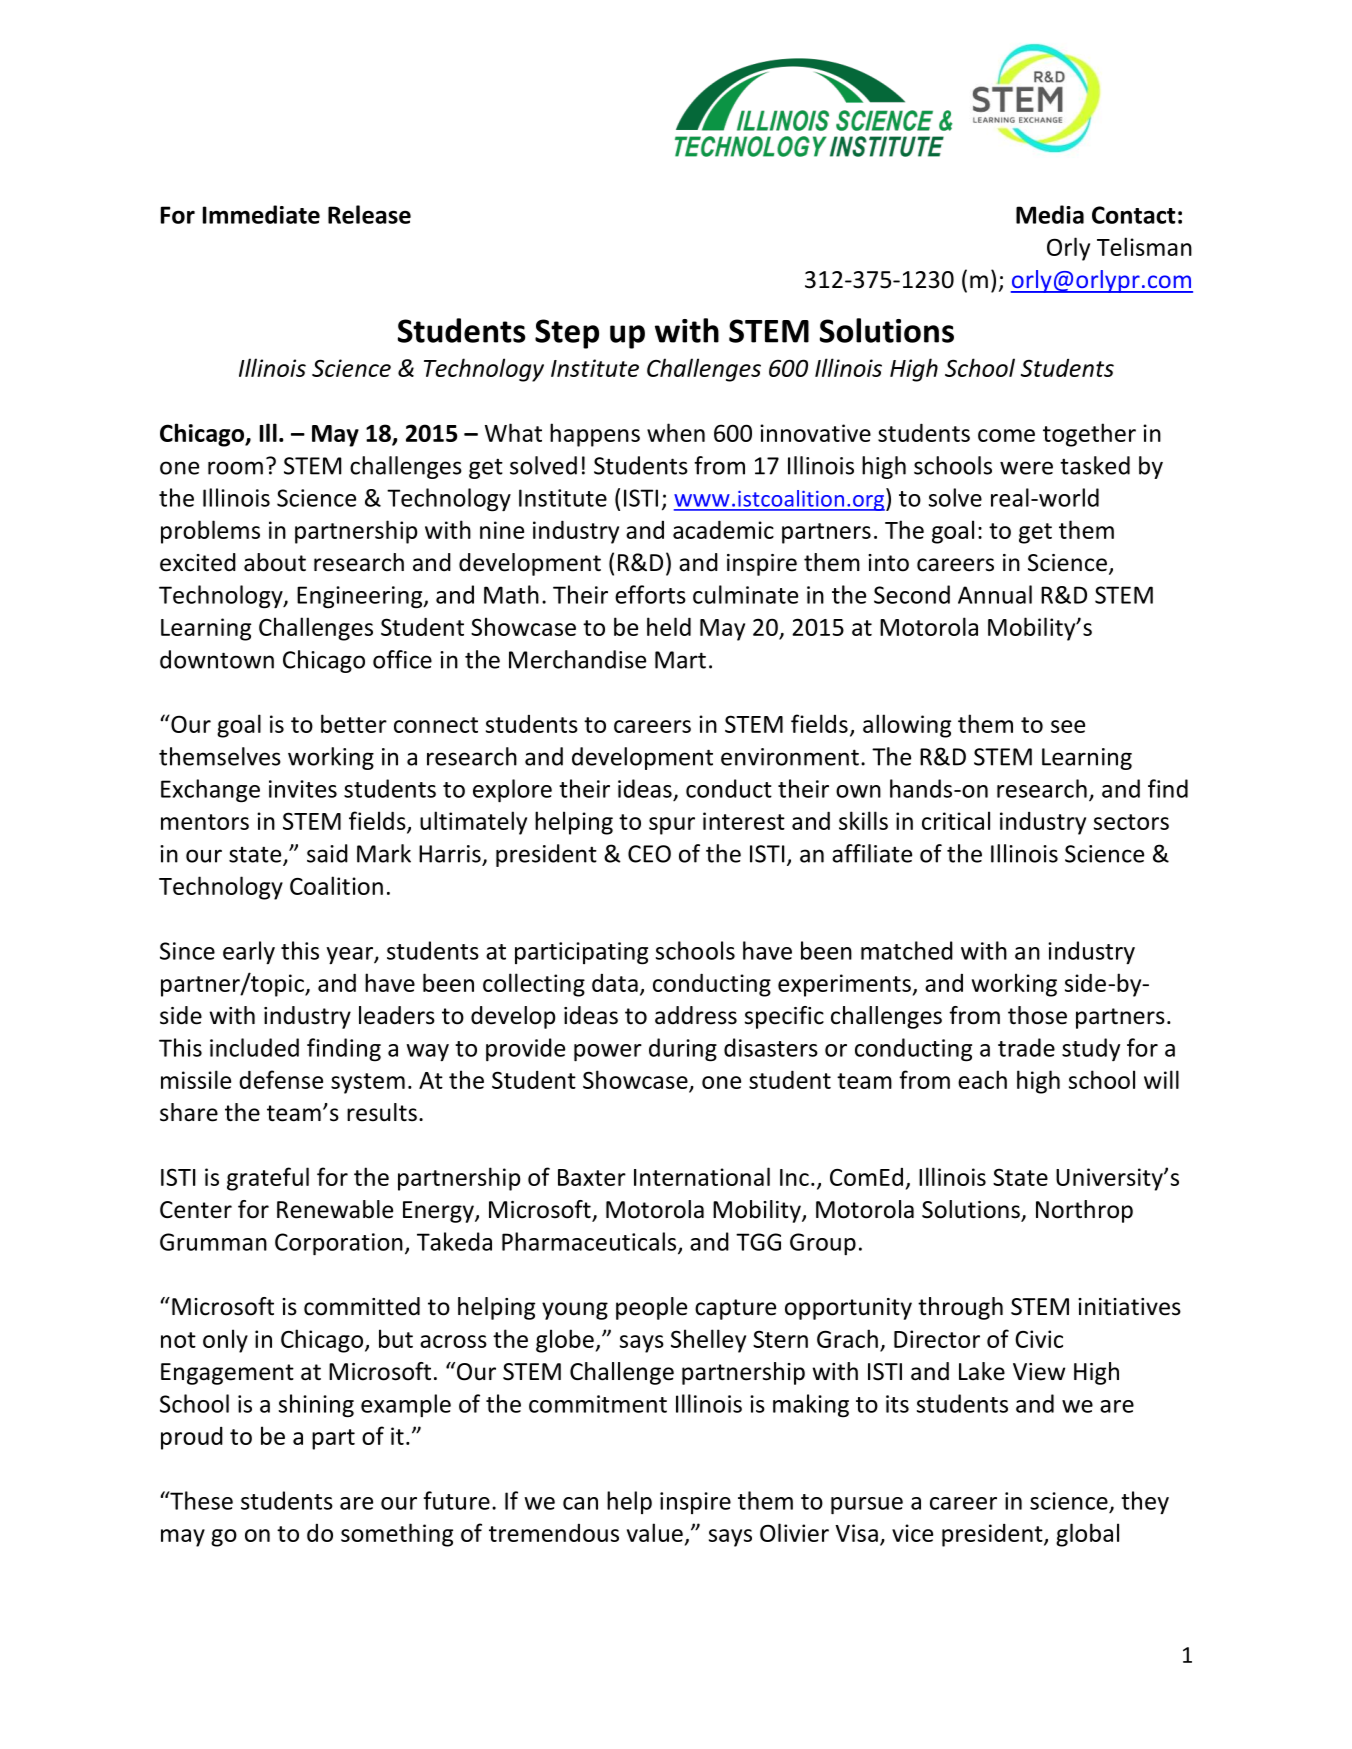 This screenshot has width=1352, height=1749. What do you see at coordinates (1087, 1535) in the screenshot?
I see `global` at bounding box center [1087, 1535].
